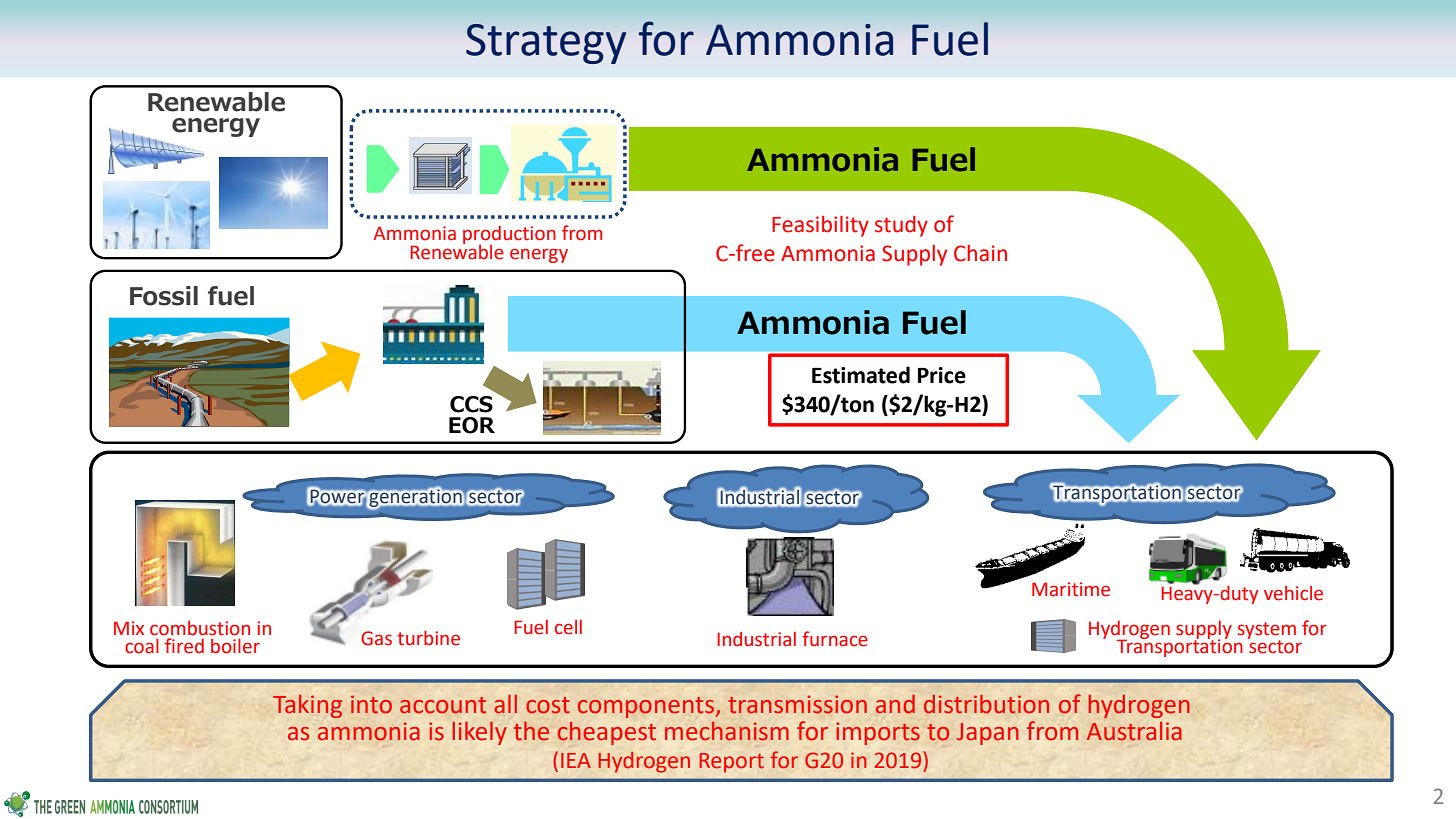  Describe the element at coordinates (1071, 589) in the screenshot. I see `Maritime` at that location.
